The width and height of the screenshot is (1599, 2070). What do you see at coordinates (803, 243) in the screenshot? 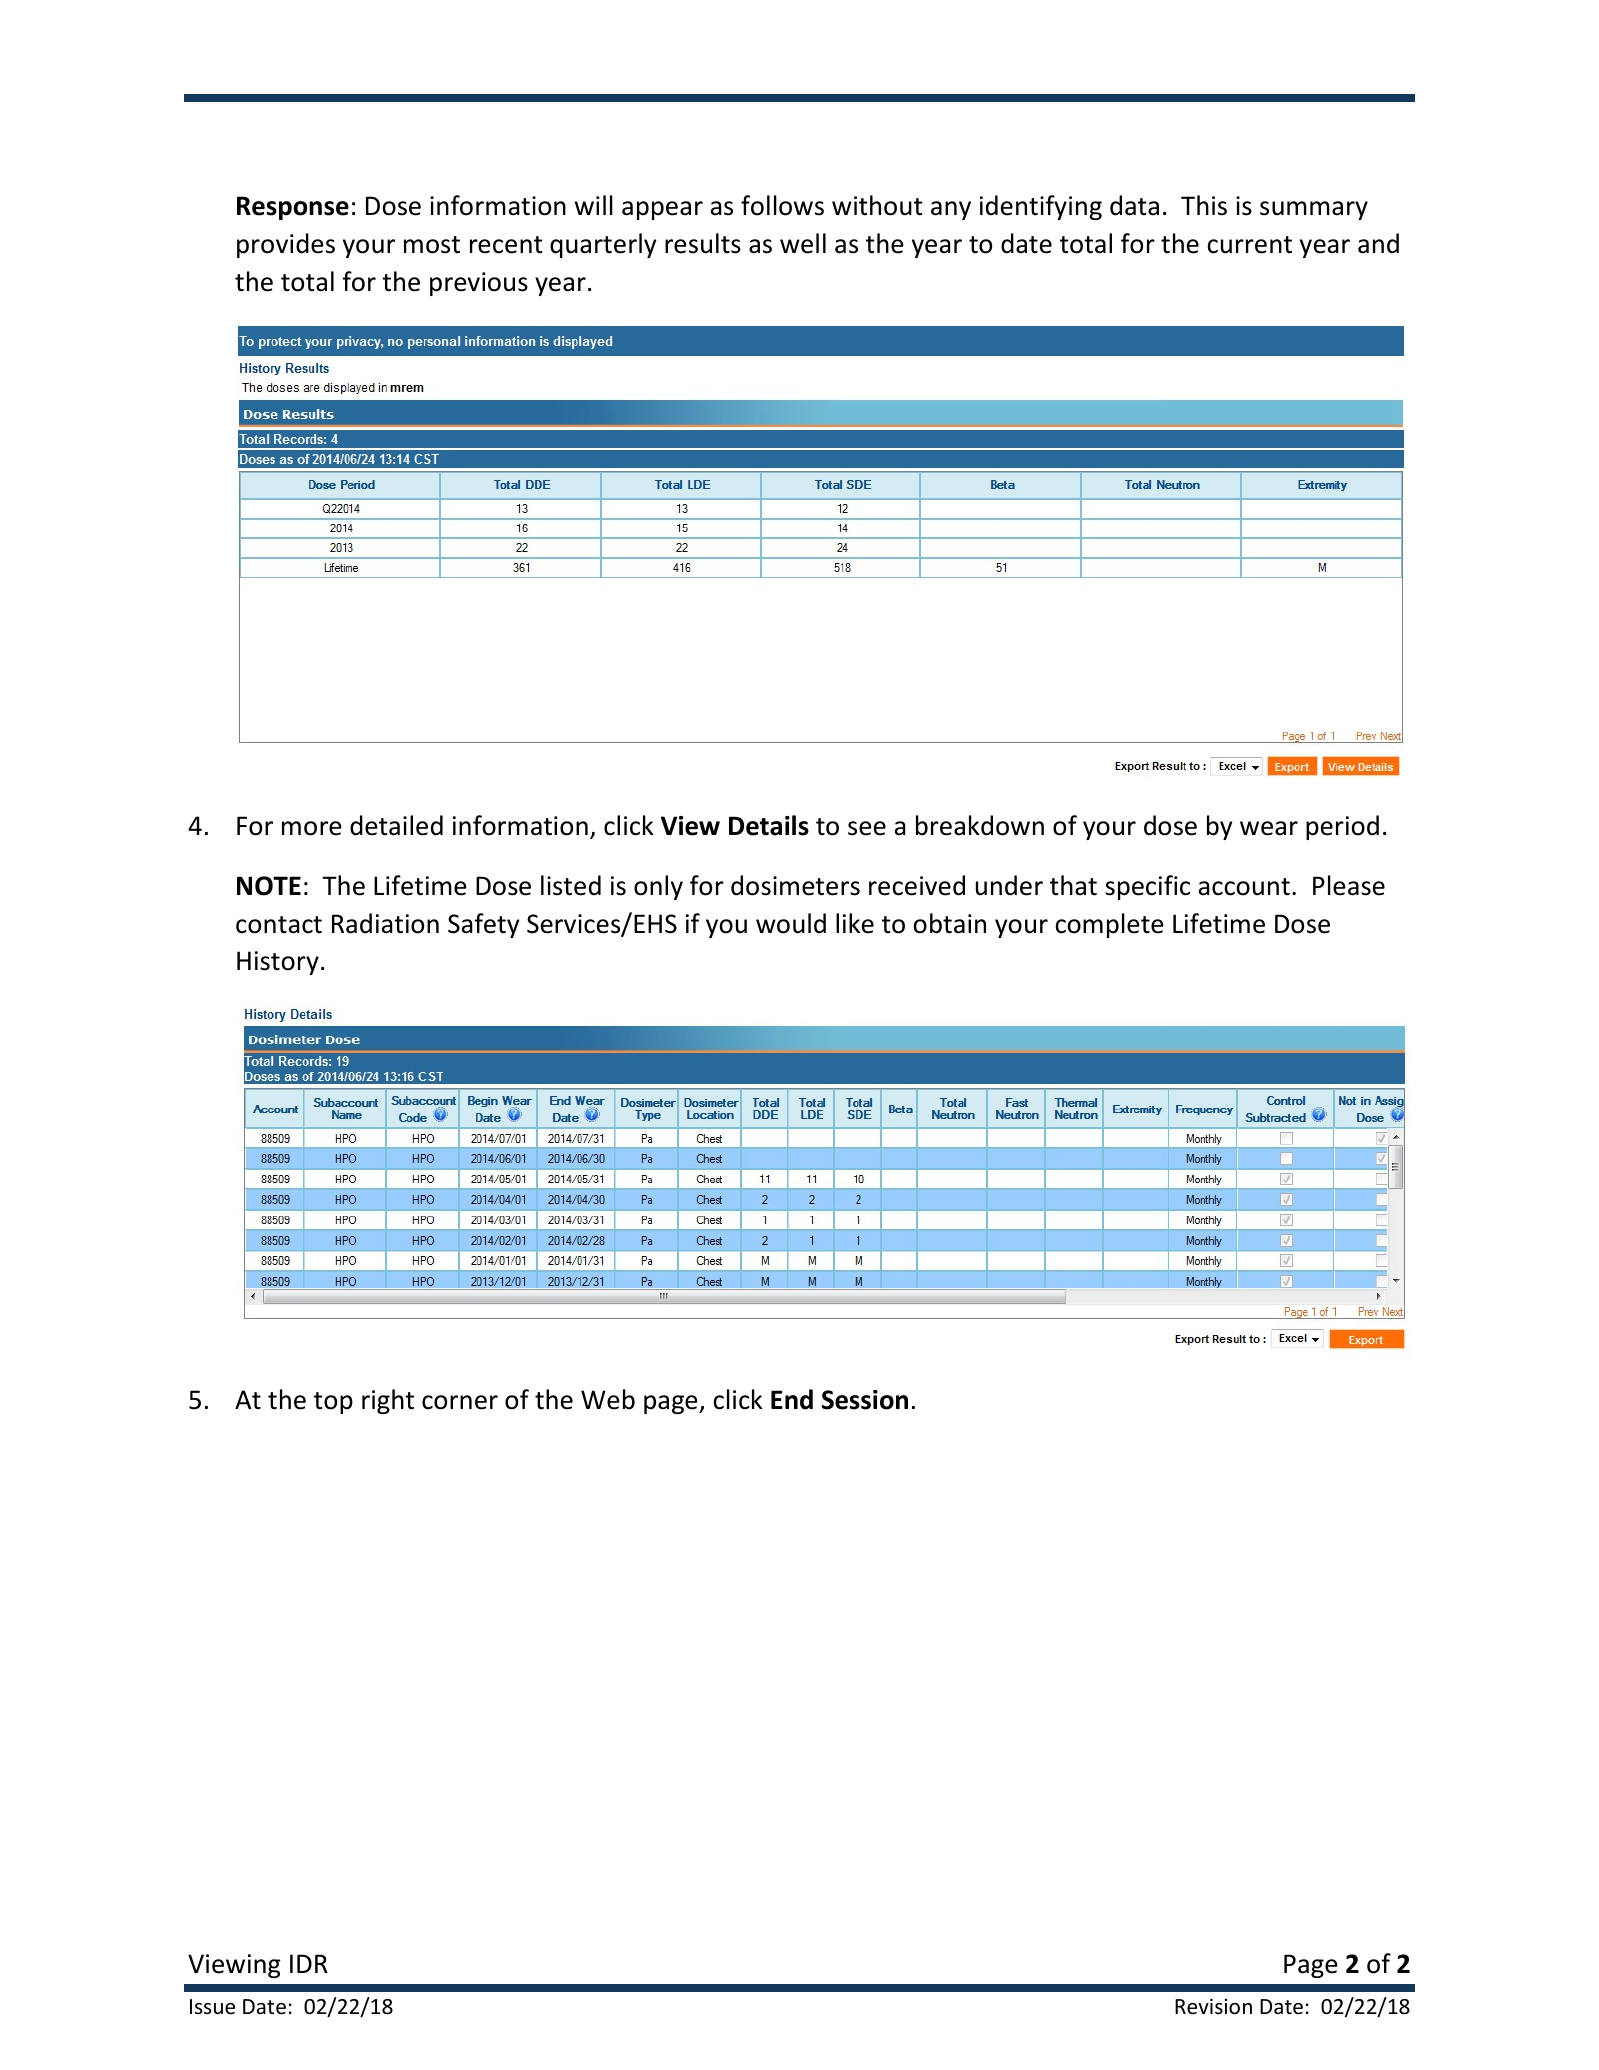
I see `well` at bounding box center [803, 243].
